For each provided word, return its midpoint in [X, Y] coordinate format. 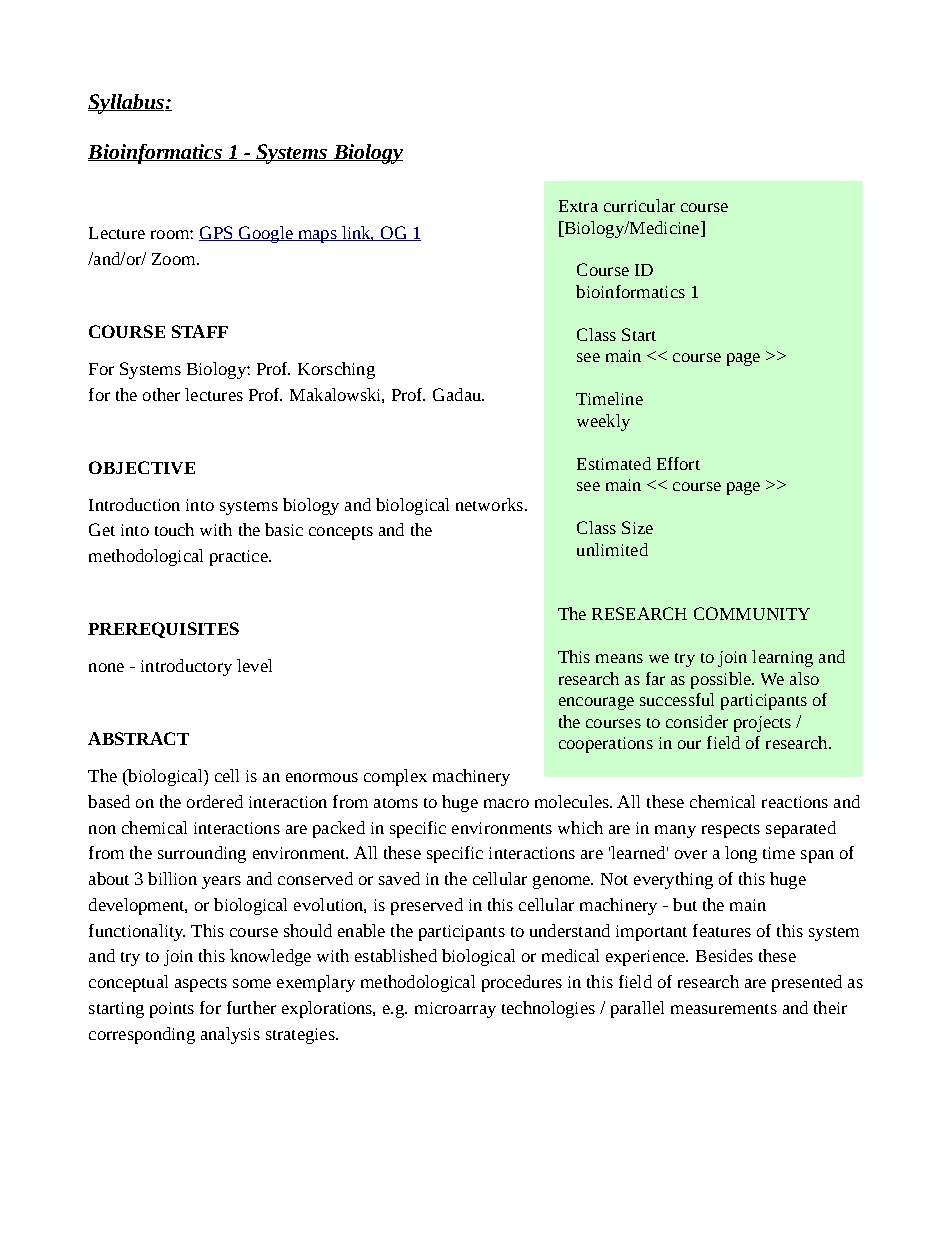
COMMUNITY [752, 613]
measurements [724, 1009]
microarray [455, 1010]
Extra [578, 206]
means [619, 658]
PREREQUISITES [163, 630]
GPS [217, 233]
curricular [639, 205]
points [172, 1010]
